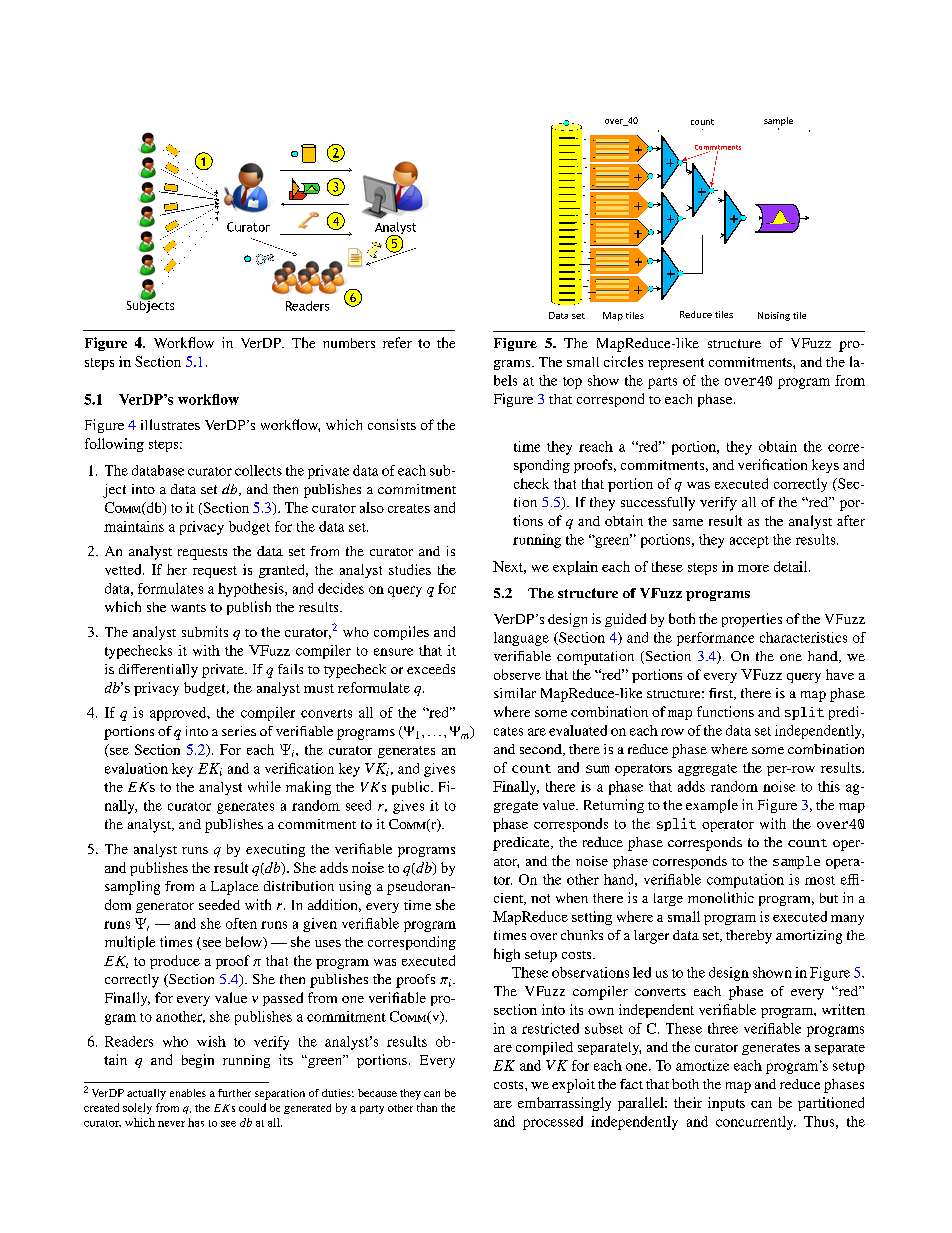 The height and width of the page is (1233, 952). Describe the element at coordinates (515, 693) in the page. I see `similar` at that location.
